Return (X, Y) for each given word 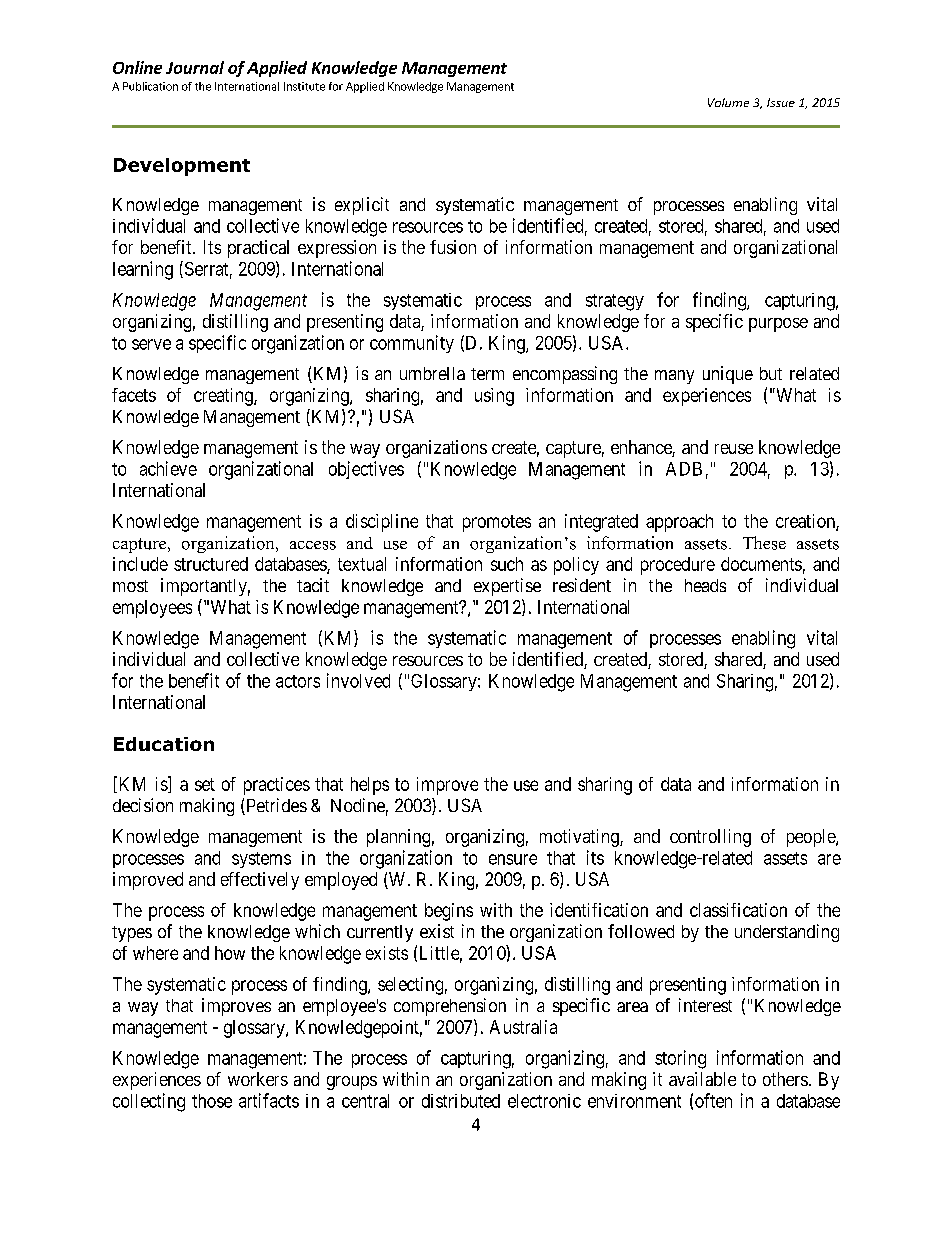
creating (224, 397)
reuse (734, 449)
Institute (304, 86)
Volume (728, 102)
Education (164, 744)
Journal (195, 67)
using (494, 397)
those (212, 1101)
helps (370, 786)
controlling (710, 838)
